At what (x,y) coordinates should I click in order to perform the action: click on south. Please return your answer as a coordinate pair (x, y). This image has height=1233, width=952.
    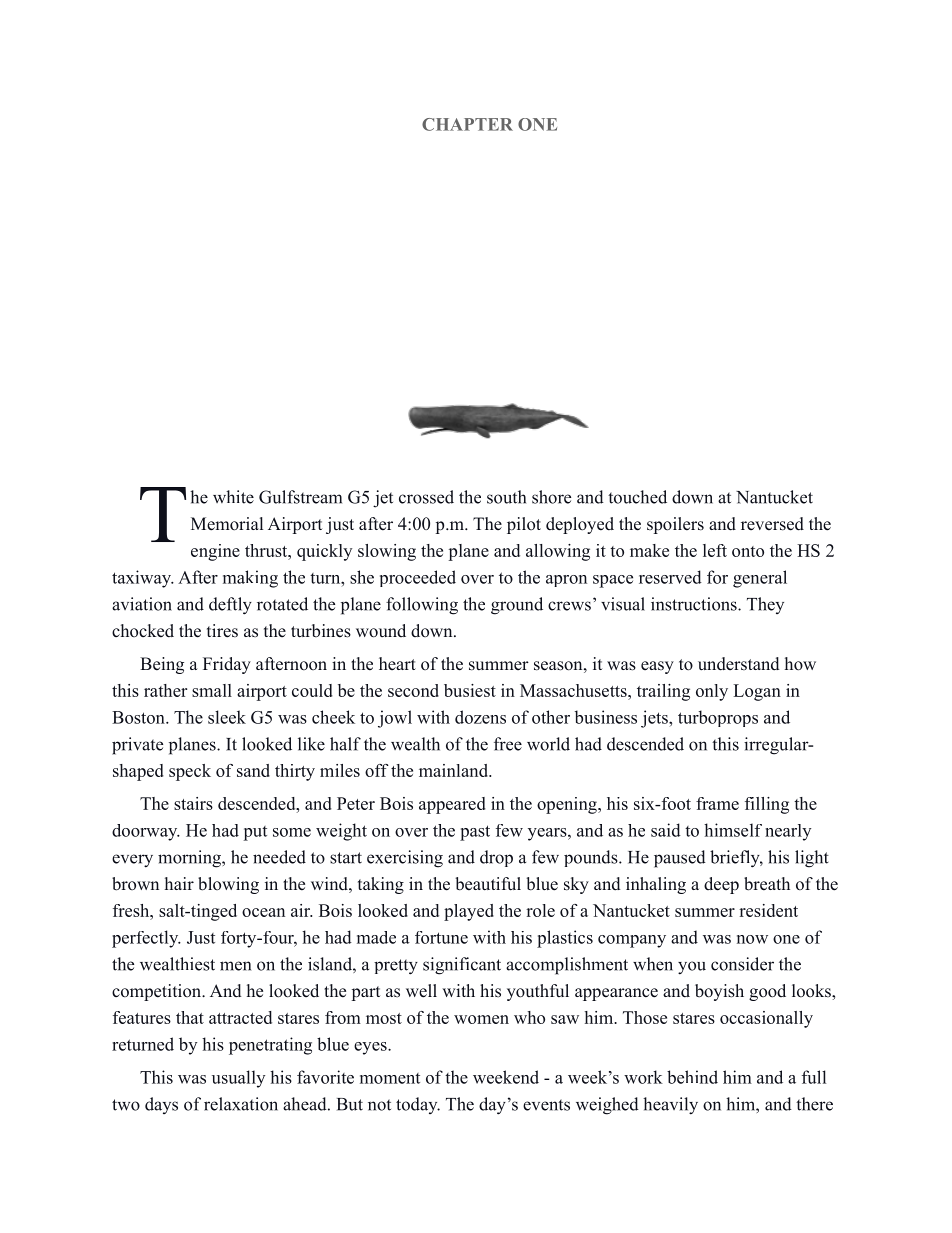
    Looking at the image, I should click on (506, 497).
